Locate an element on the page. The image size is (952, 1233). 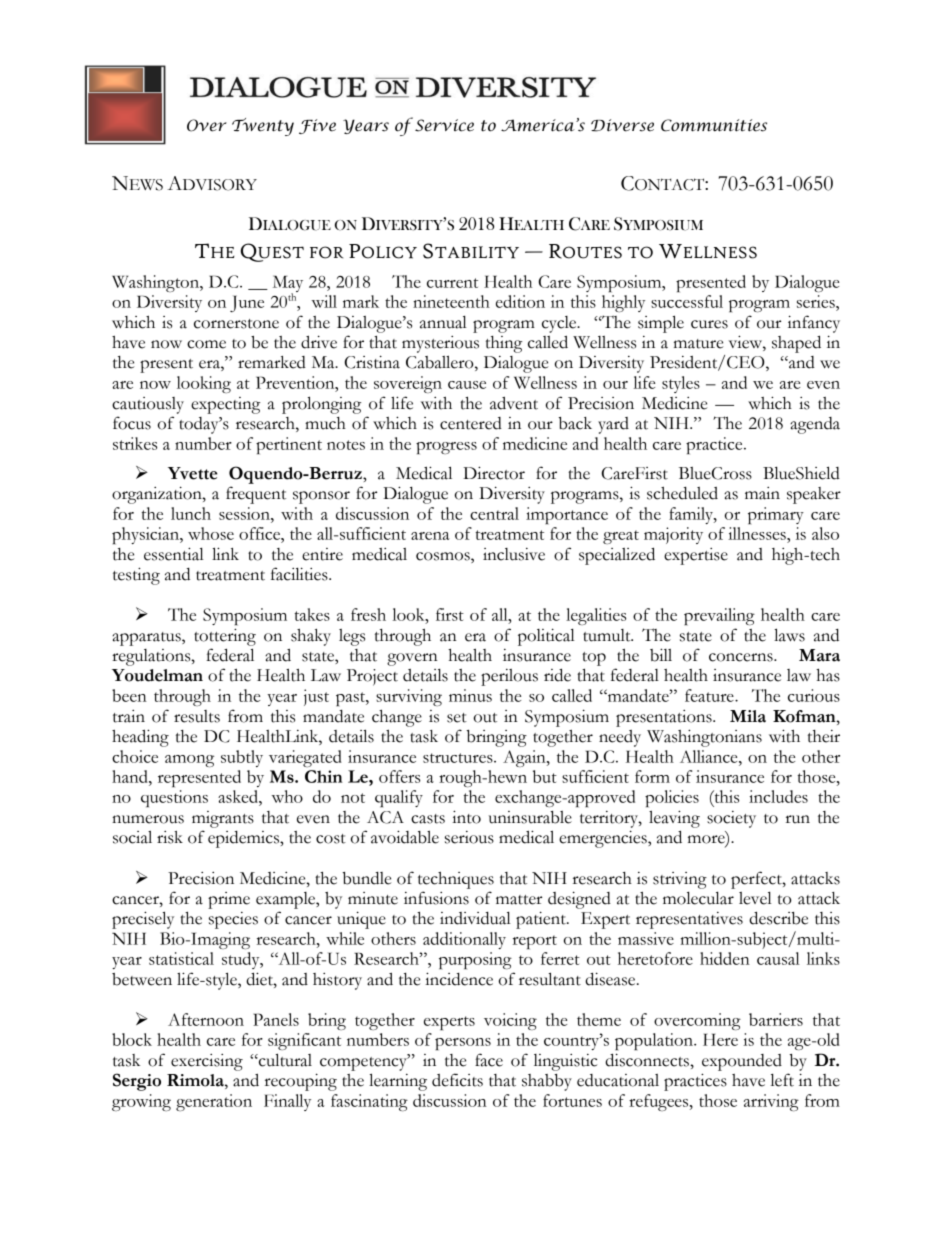
Yvette is located at coordinates (192, 473).
